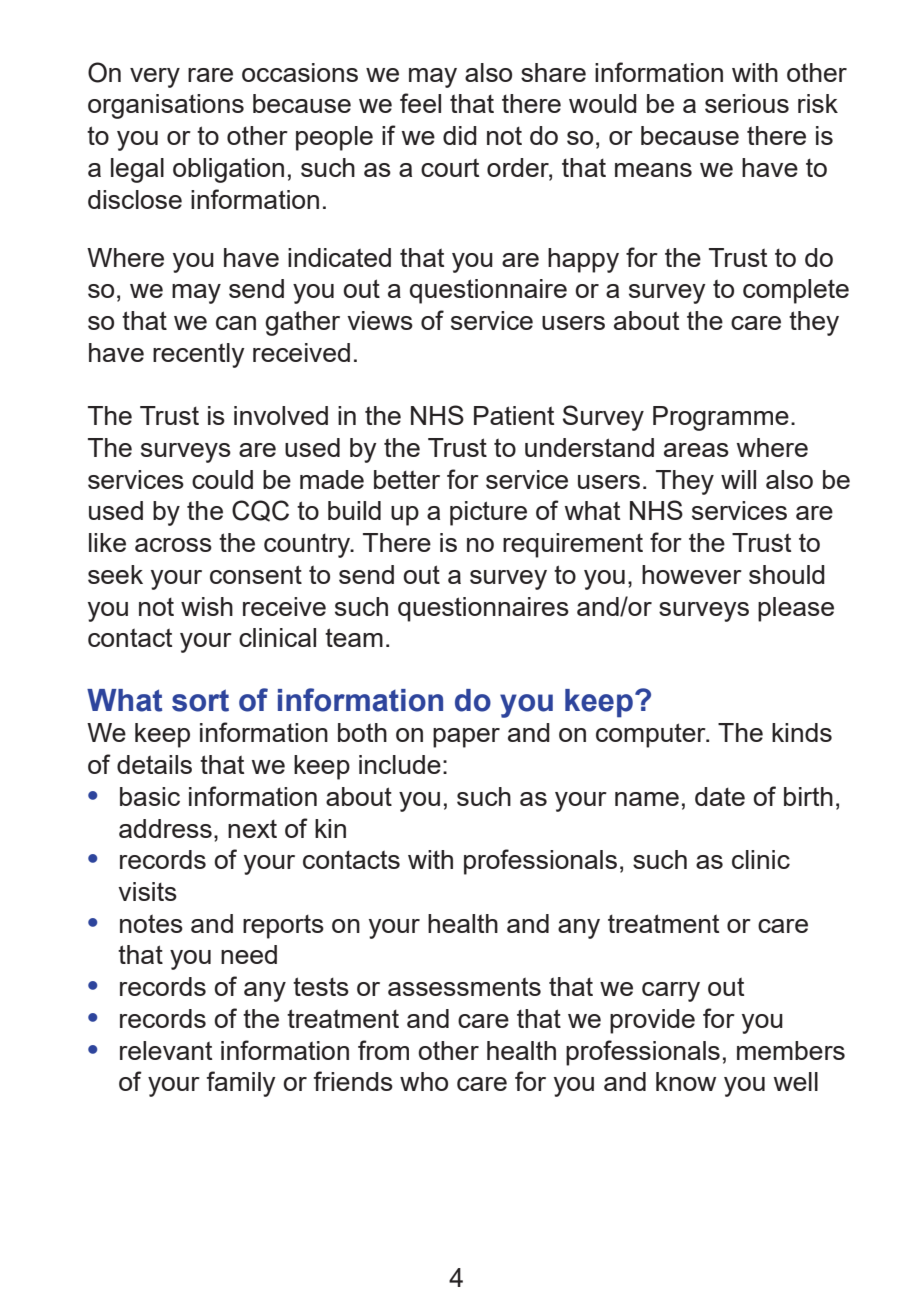 Image resolution: width=924 pixels, height=1311 pixels. What do you see at coordinates (692, 574) in the screenshot?
I see `however` at bounding box center [692, 574].
